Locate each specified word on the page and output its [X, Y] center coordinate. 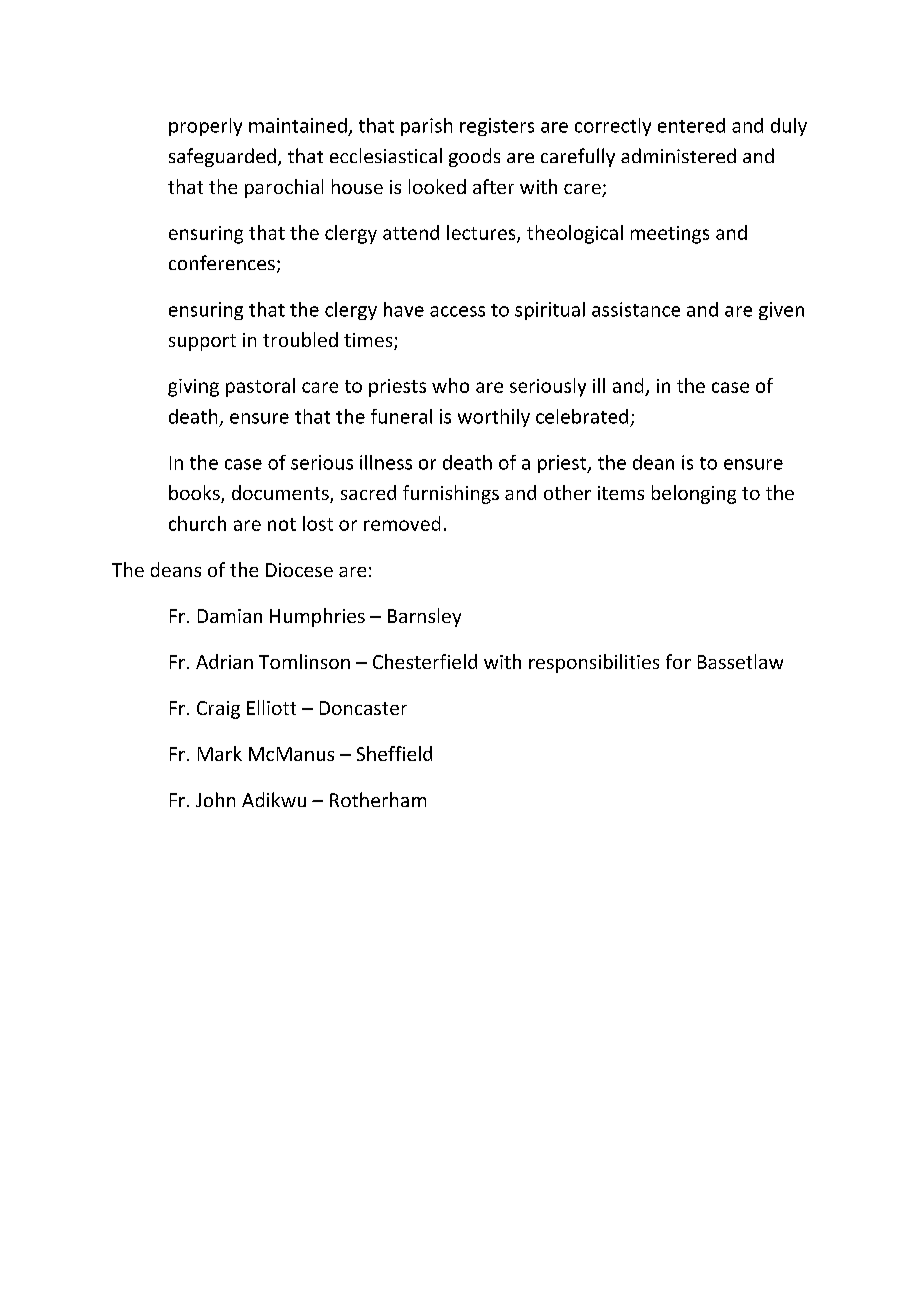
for [678, 661]
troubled [300, 339]
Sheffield [394, 753]
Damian [230, 616]
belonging [694, 494]
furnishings [451, 494]
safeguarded [222, 157]
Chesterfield [425, 661]
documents [281, 494]
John [215, 799]
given [781, 311]
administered [678, 155]
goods [474, 157]
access [457, 311]
